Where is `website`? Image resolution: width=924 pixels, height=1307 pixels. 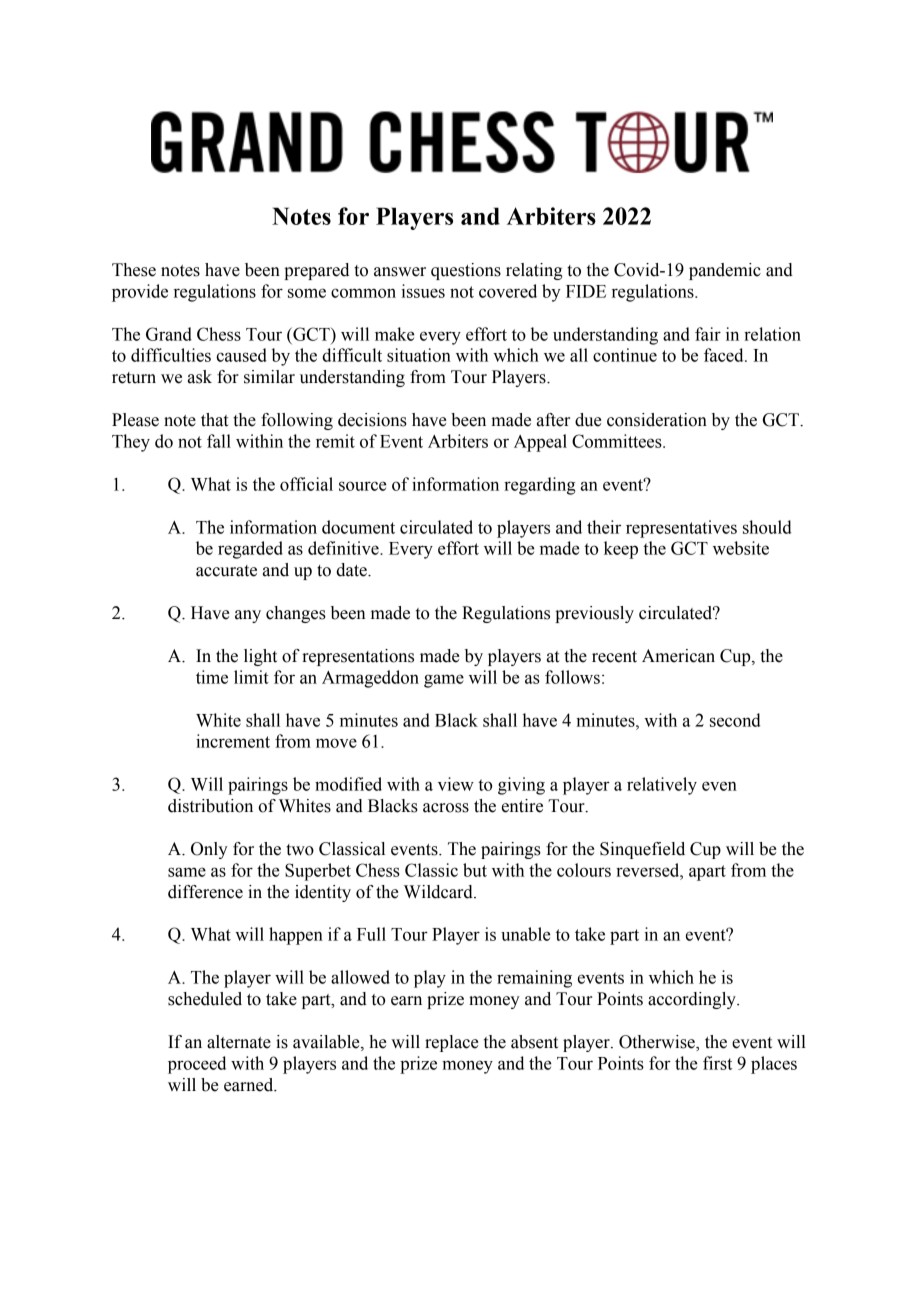 website is located at coordinates (741, 548).
